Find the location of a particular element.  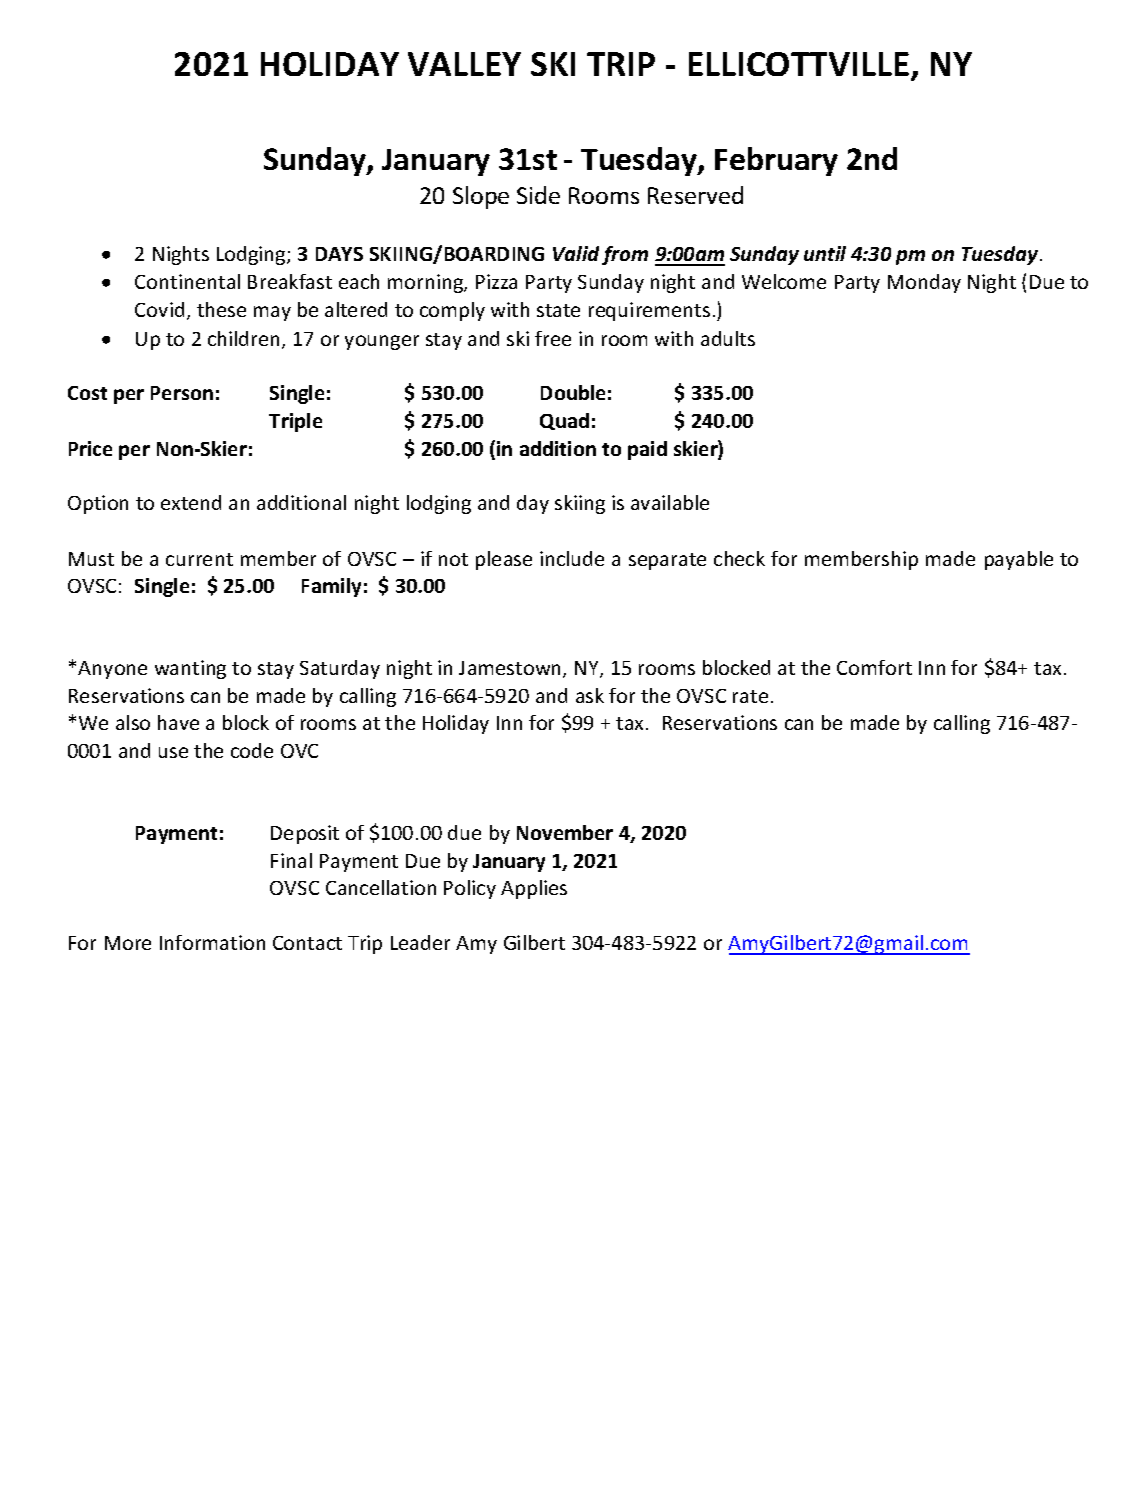

February is located at coordinates (776, 161).
